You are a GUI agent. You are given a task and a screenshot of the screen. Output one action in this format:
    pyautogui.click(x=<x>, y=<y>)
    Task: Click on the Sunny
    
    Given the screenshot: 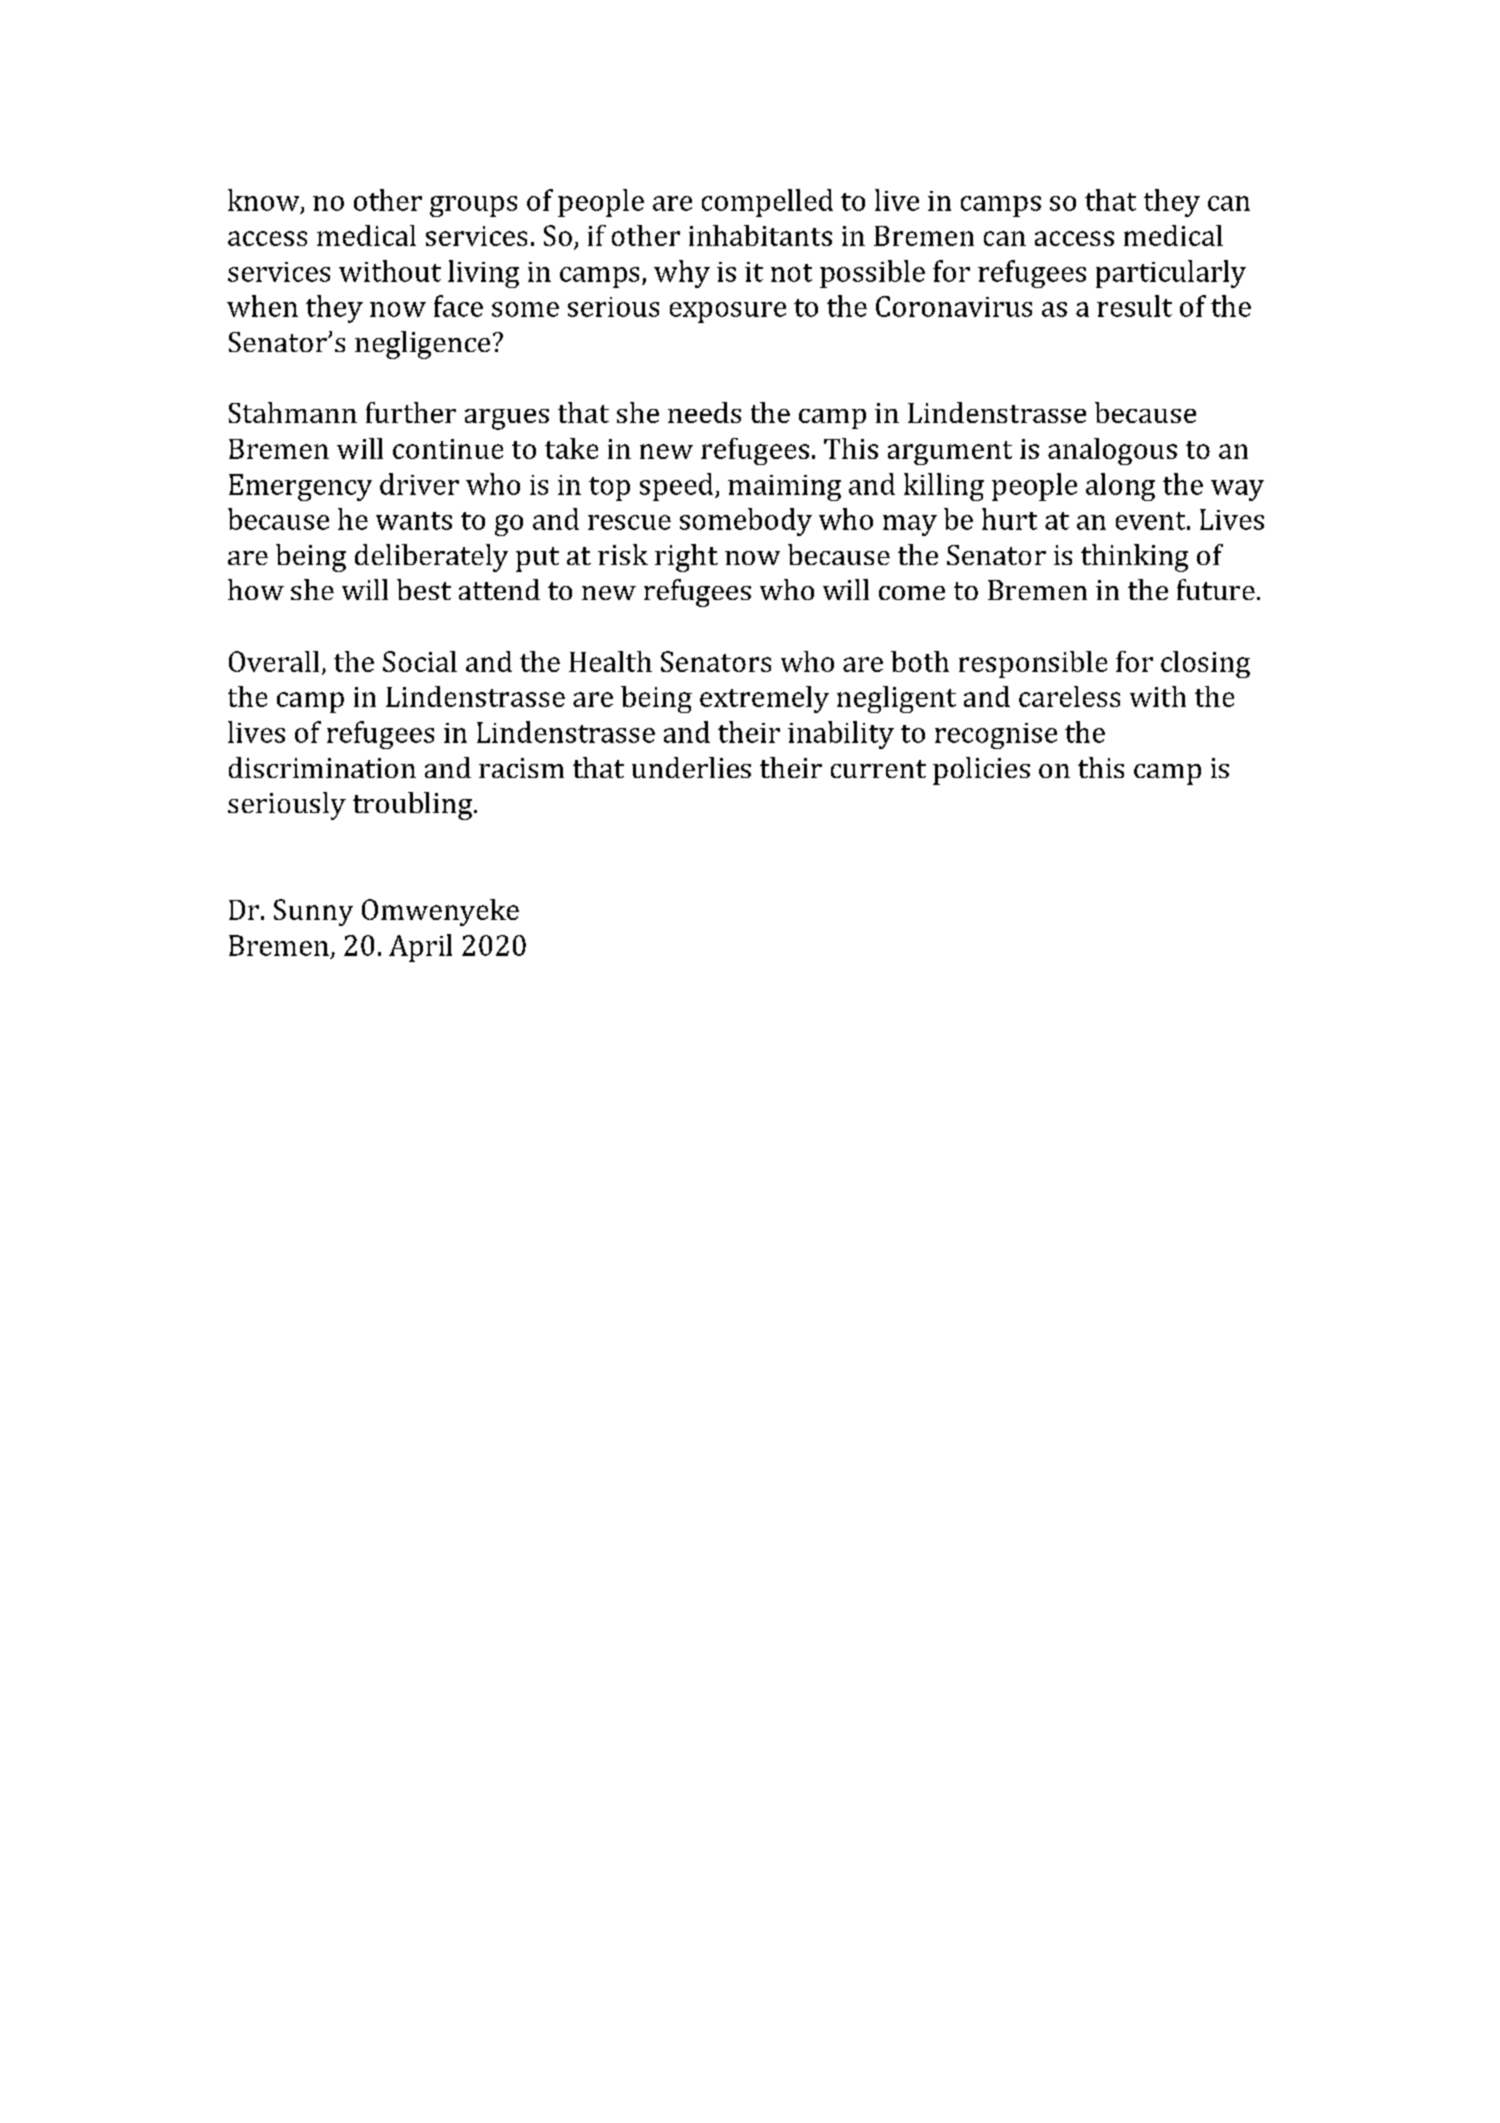 What is the action you would take?
    pyautogui.click(x=313, y=912)
